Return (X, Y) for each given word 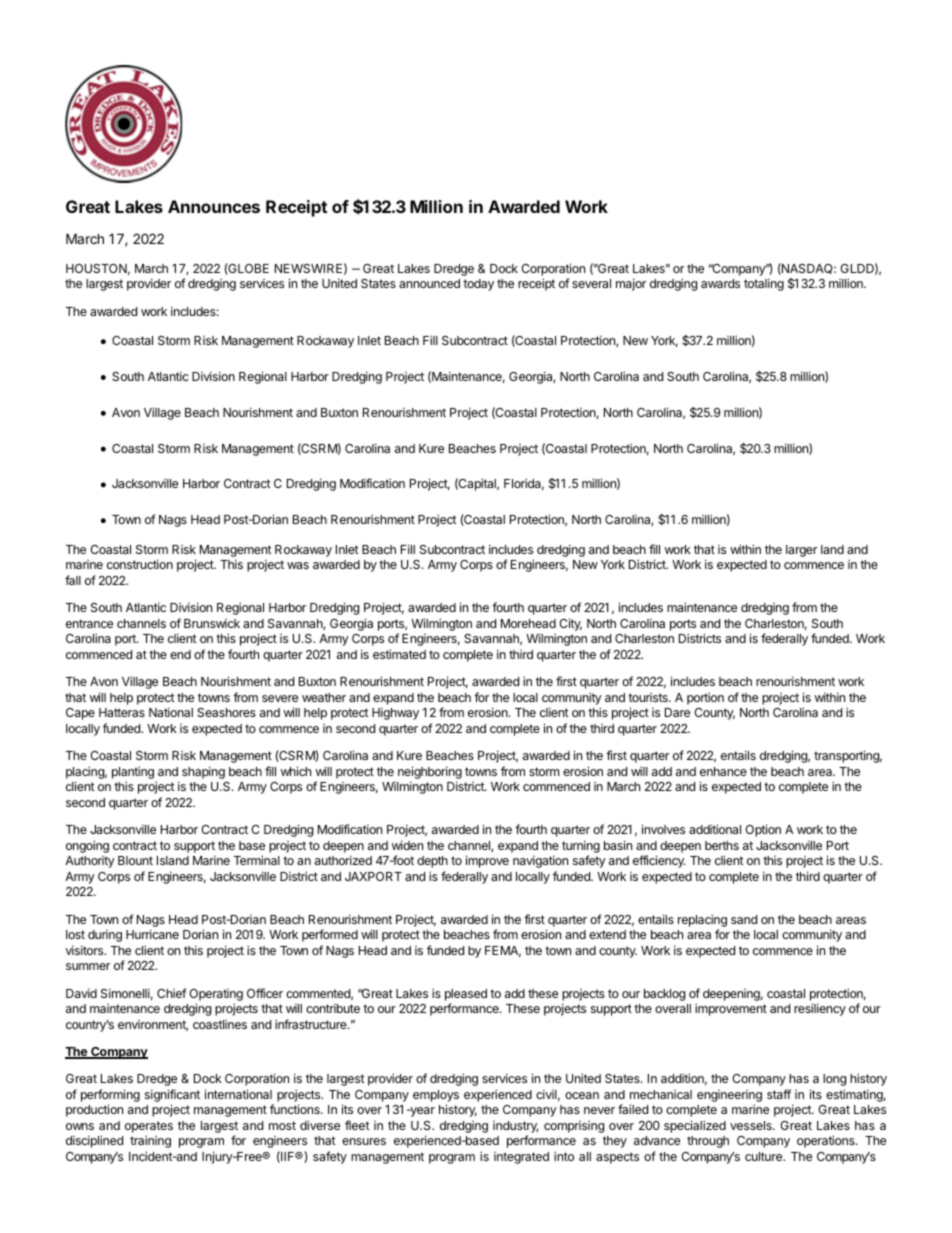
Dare (677, 712)
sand (744, 919)
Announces (214, 206)
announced (429, 283)
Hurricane (152, 934)
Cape (80, 714)
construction (140, 564)
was (298, 565)
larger (801, 551)
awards (720, 283)
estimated (399, 654)
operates (149, 1127)
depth (432, 862)
